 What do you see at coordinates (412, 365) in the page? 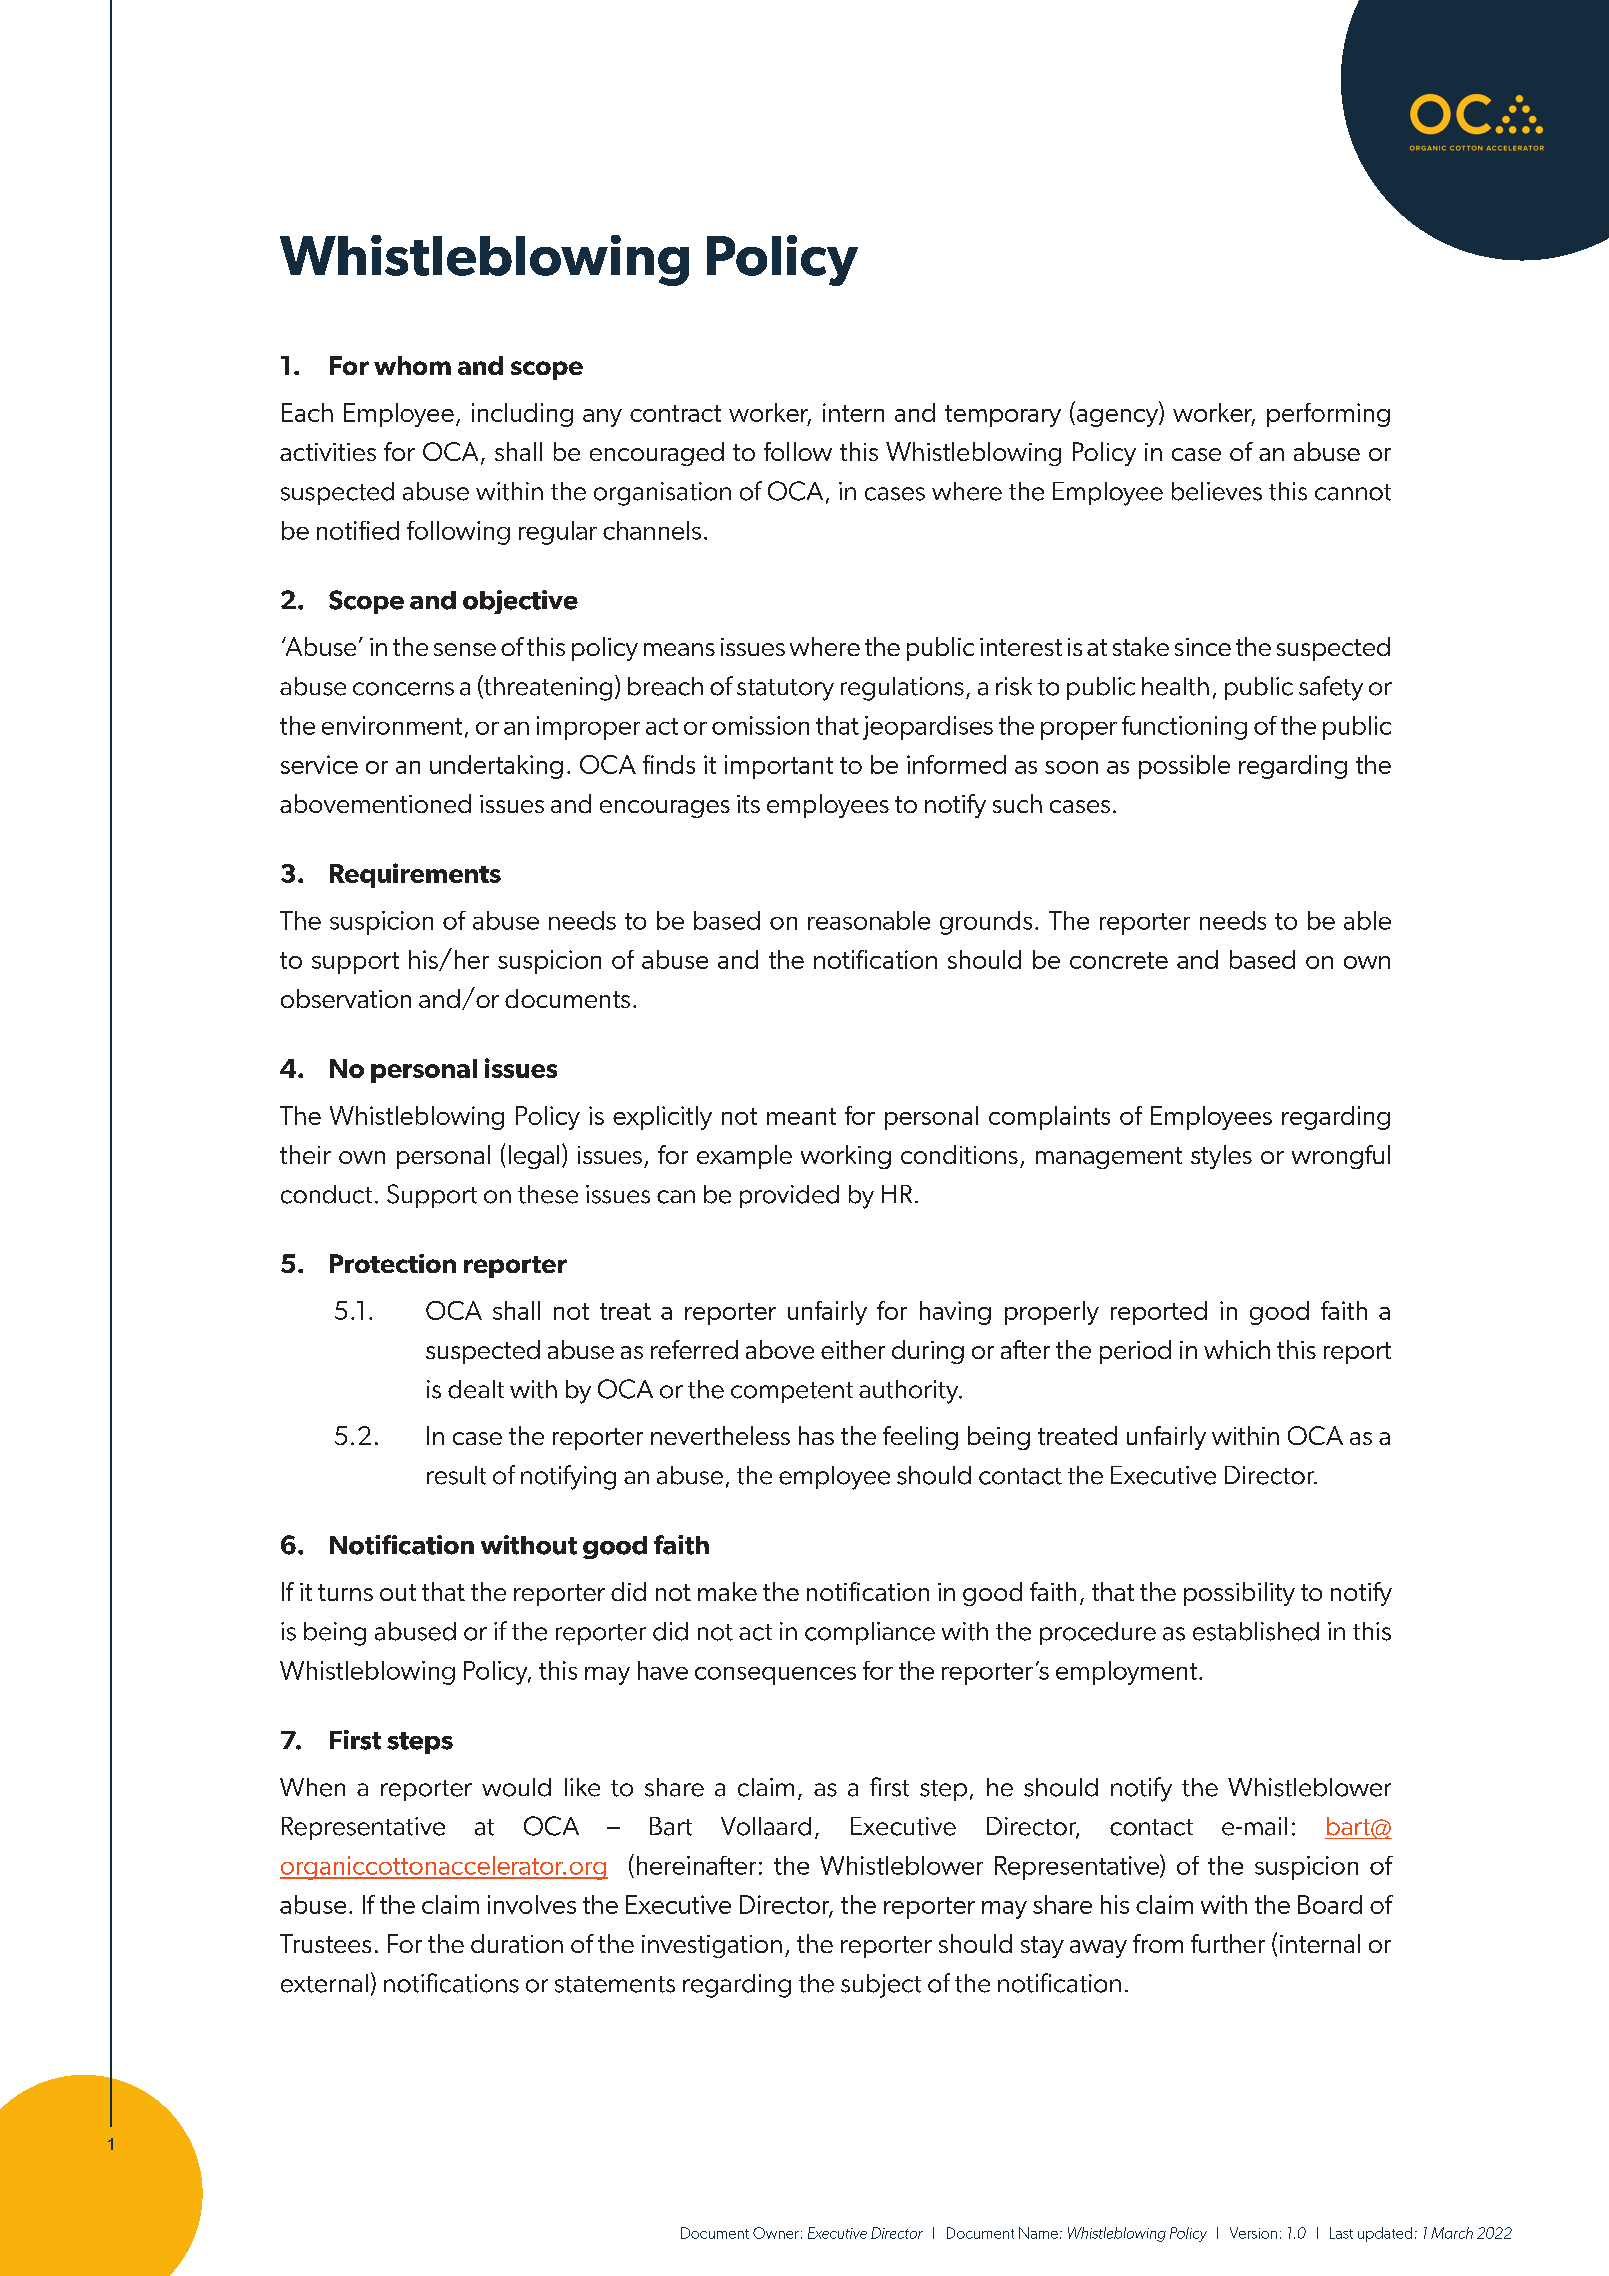
I see `whom` at bounding box center [412, 365].
